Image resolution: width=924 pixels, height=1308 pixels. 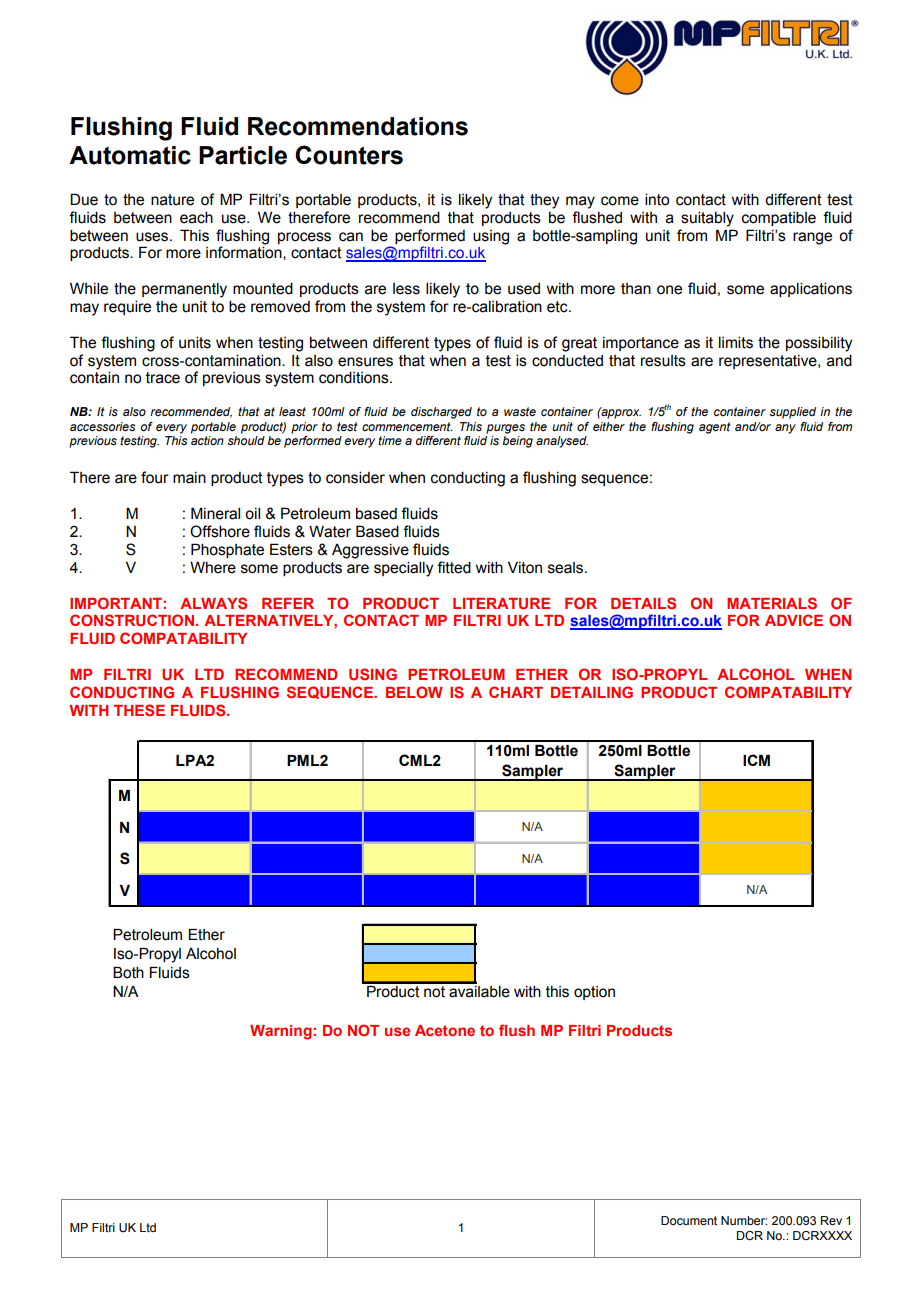 What do you see at coordinates (544, 201) in the screenshot?
I see `they` at bounding box center [544, 201].
